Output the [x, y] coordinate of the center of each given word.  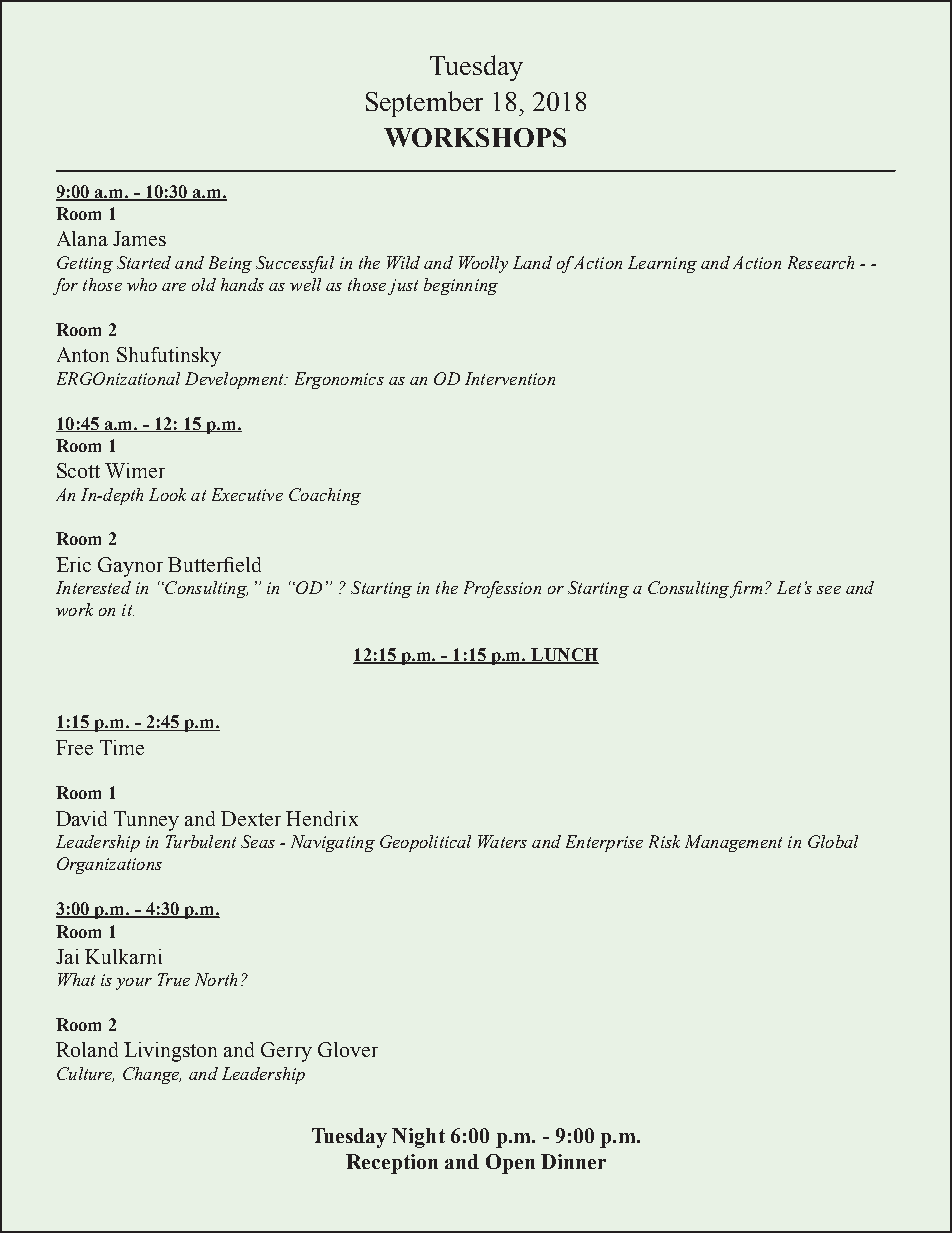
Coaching [325, 496]
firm [746, 589]
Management [733, 843]
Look [167, 494]
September [424, 104]
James [139, 238]
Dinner [573, 1161]
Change [152, 1075]
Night [418, 1138]
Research [821, 262]
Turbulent [201, 841]
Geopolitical [425, 843]
